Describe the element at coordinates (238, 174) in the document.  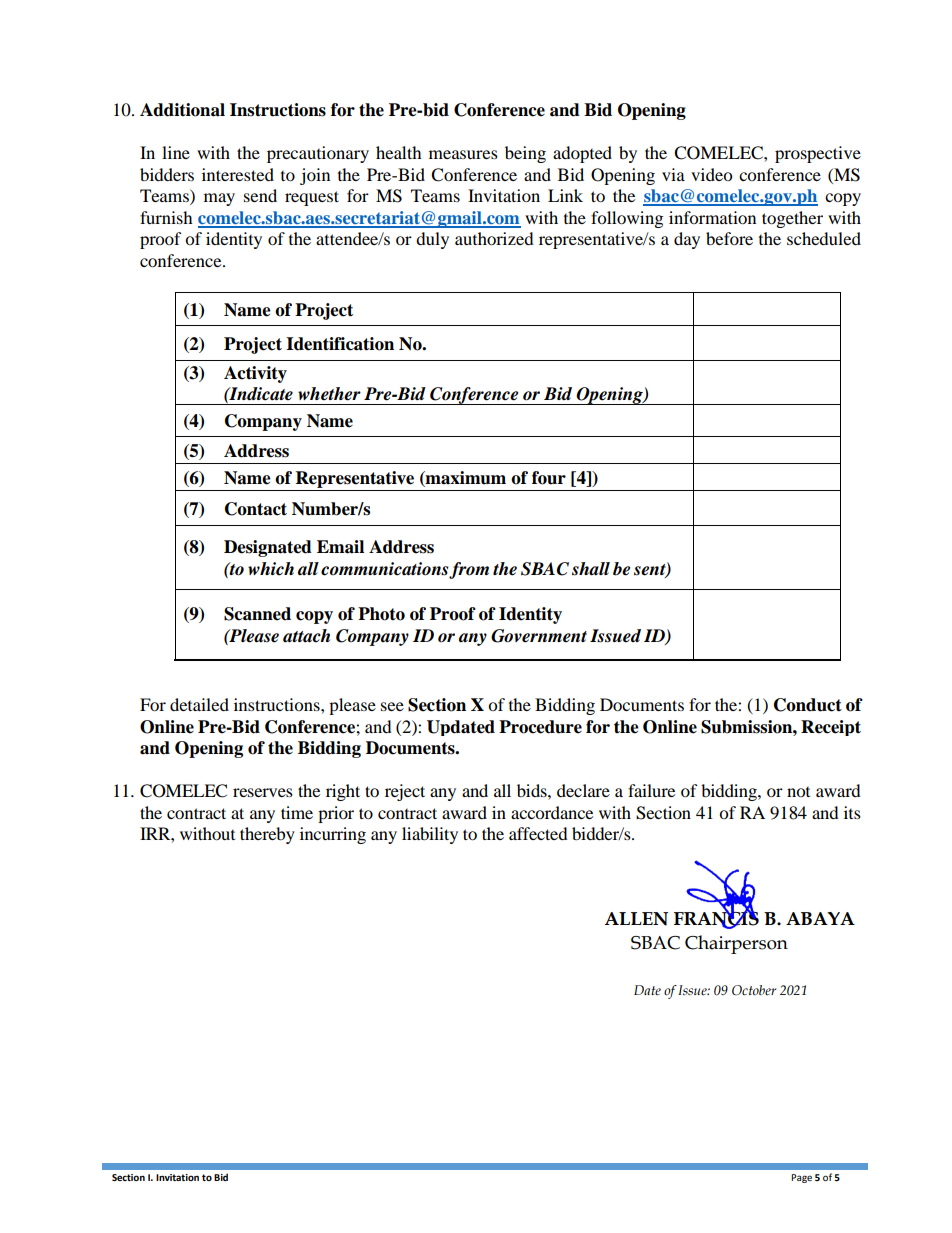
I see `interested` at that location.
